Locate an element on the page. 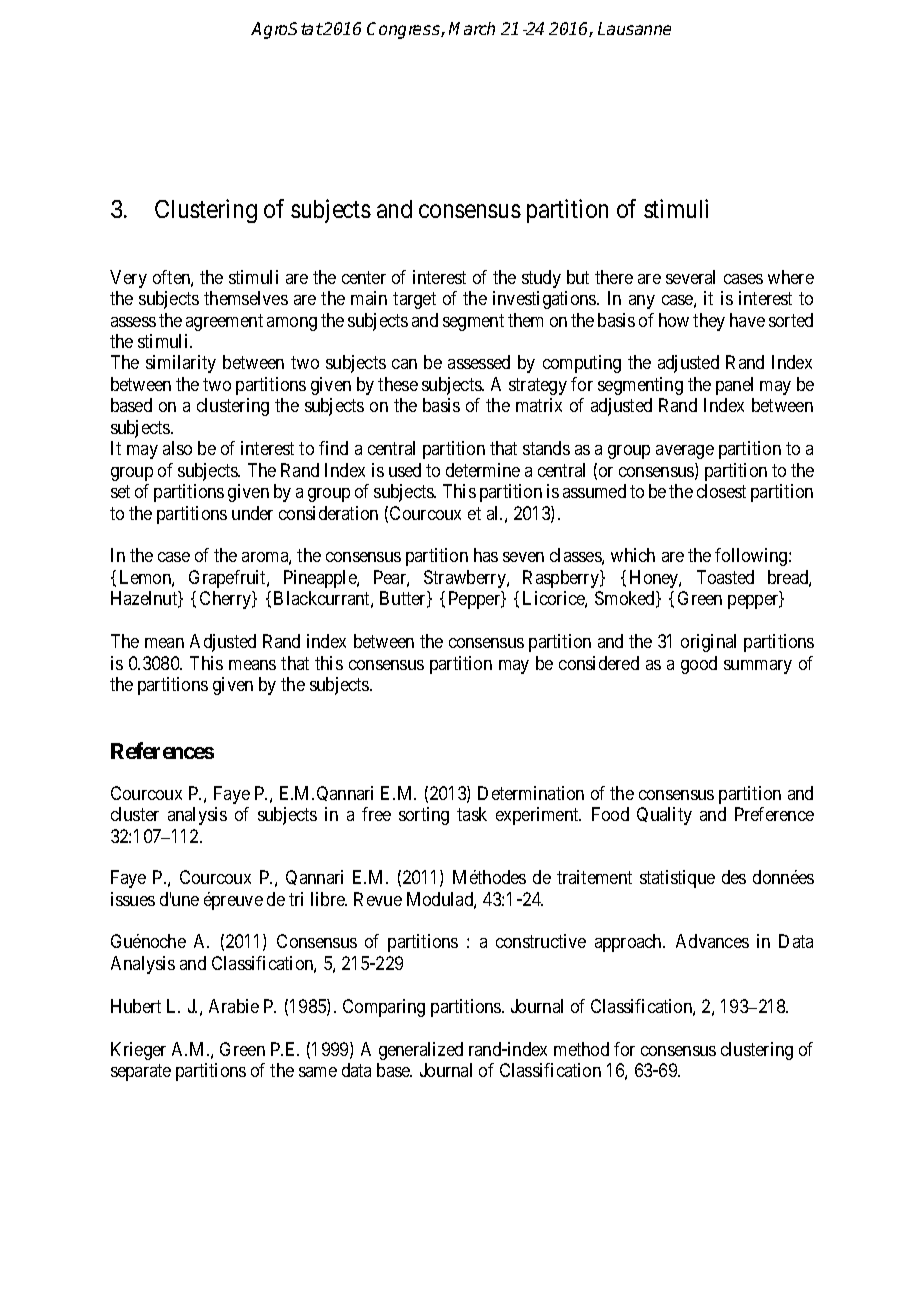  March is located at coordinates (472, 28).
